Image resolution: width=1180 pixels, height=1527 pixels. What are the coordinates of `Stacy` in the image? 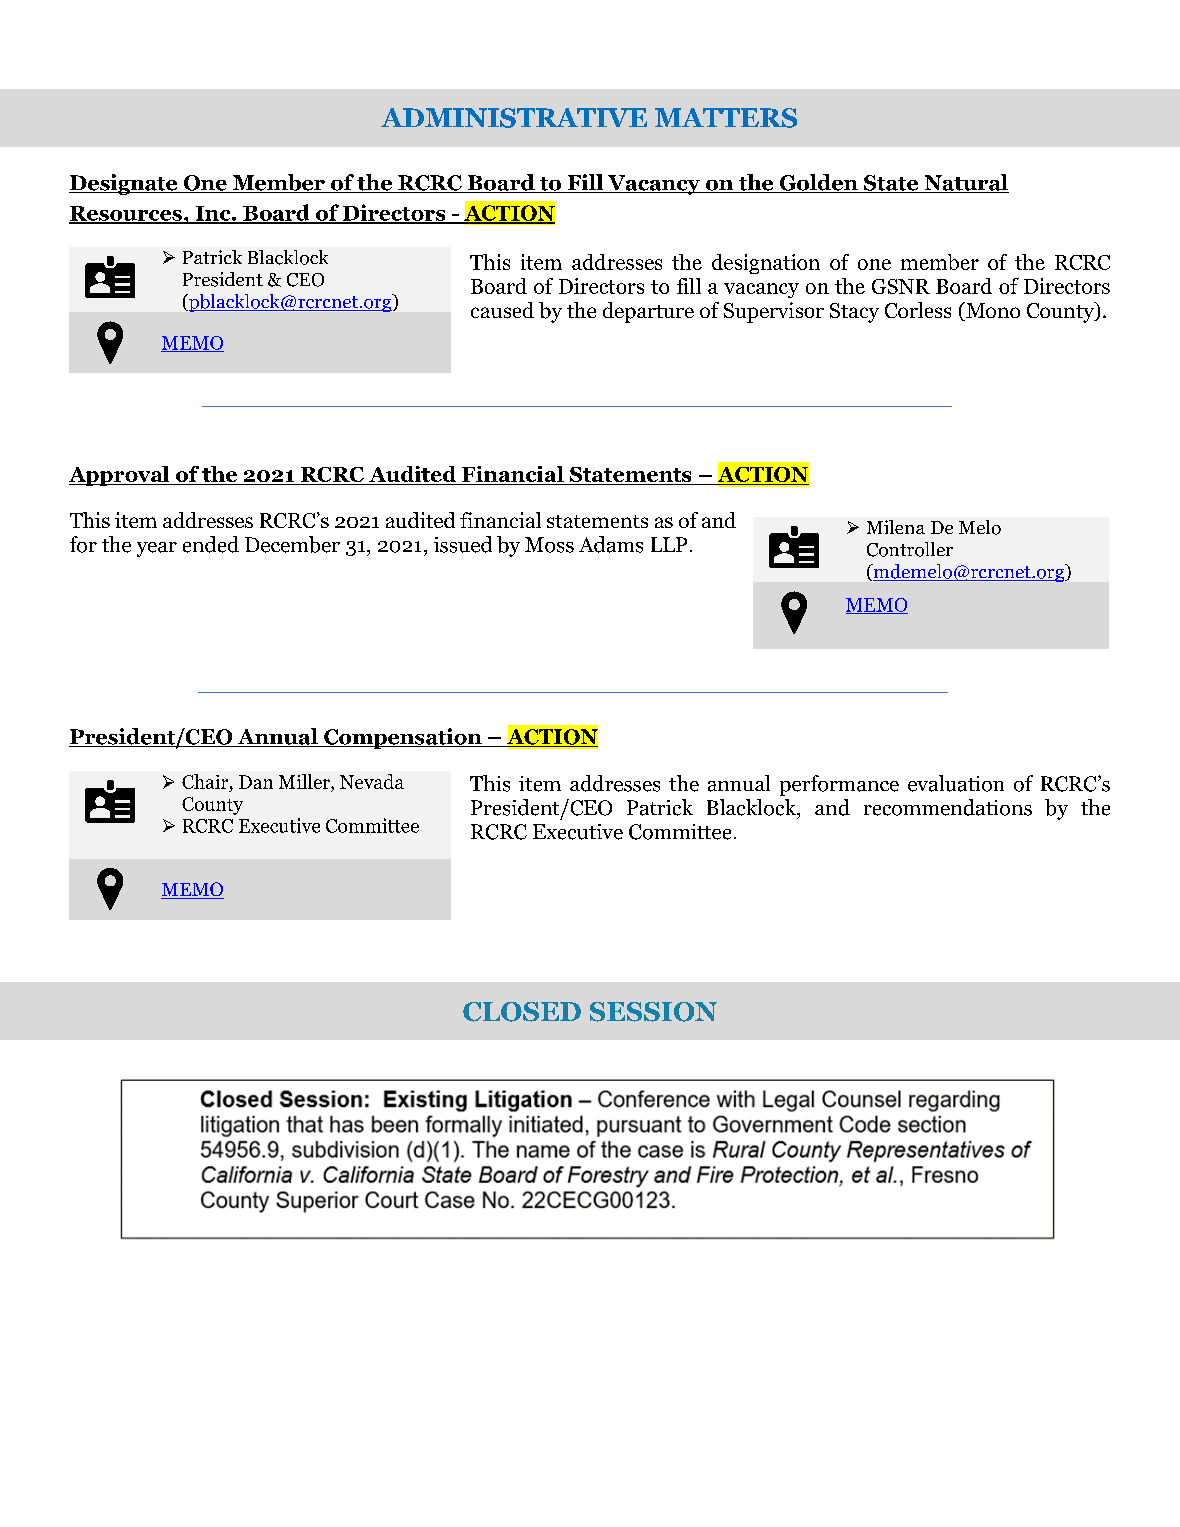 It's located at (854, 313).
